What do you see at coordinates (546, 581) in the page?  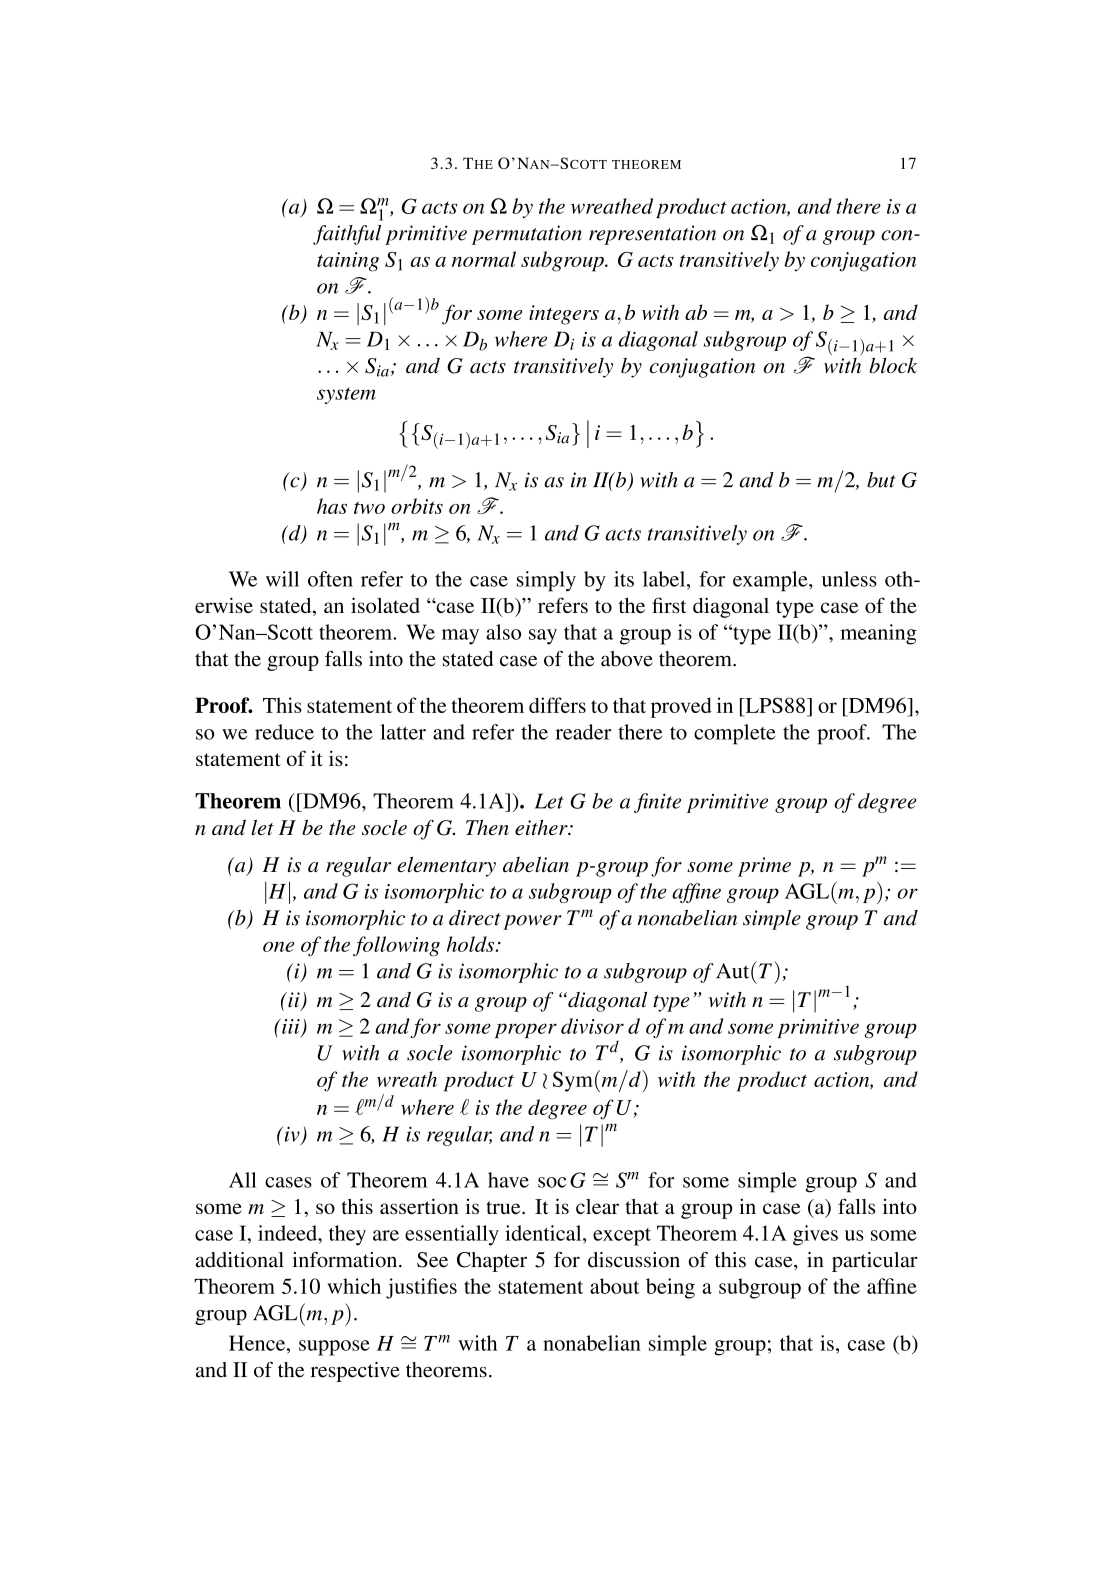 I see `simply` at bounding box center [546, 581].
